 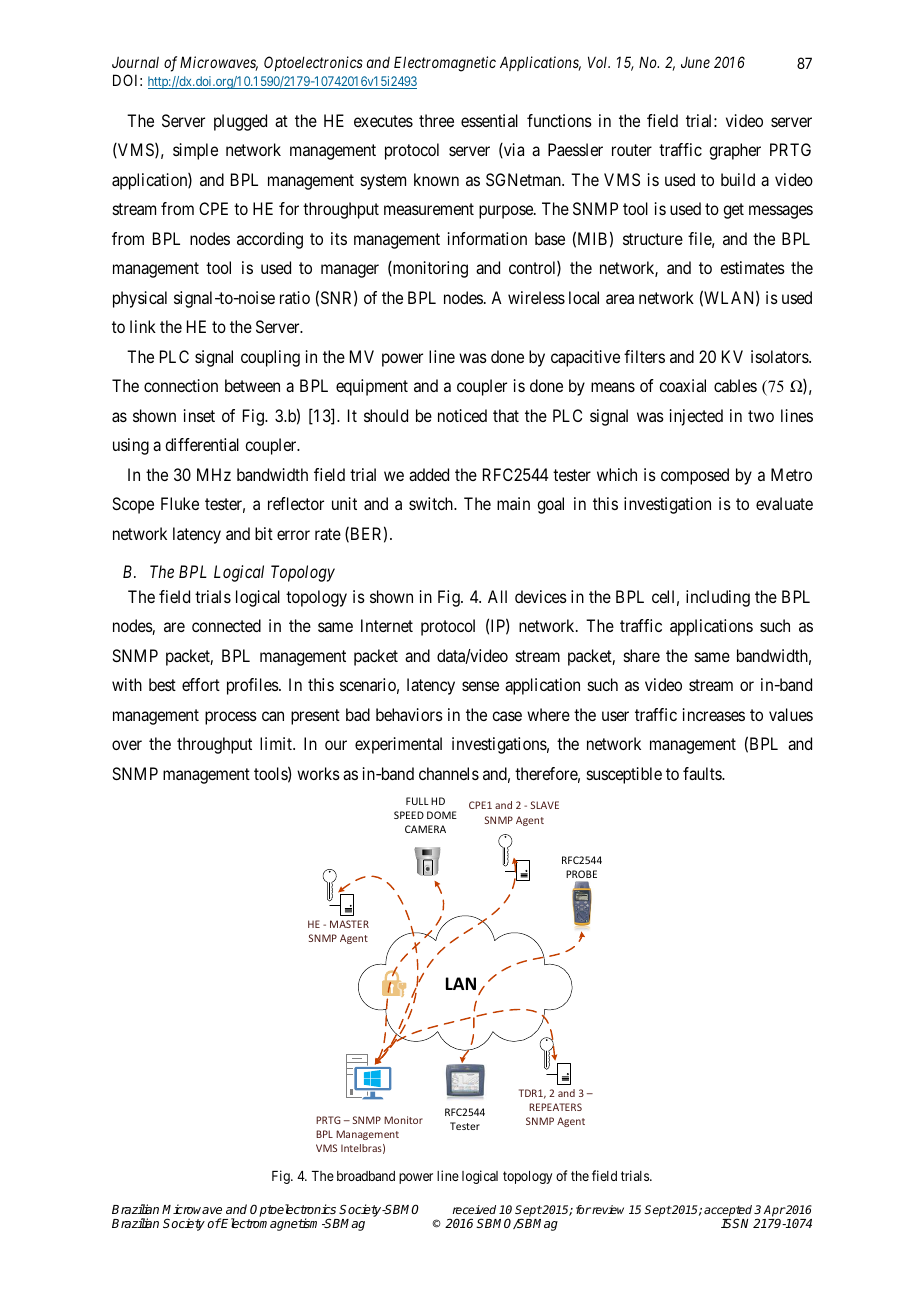 I want to click on including, so click(x=718, y=598).
